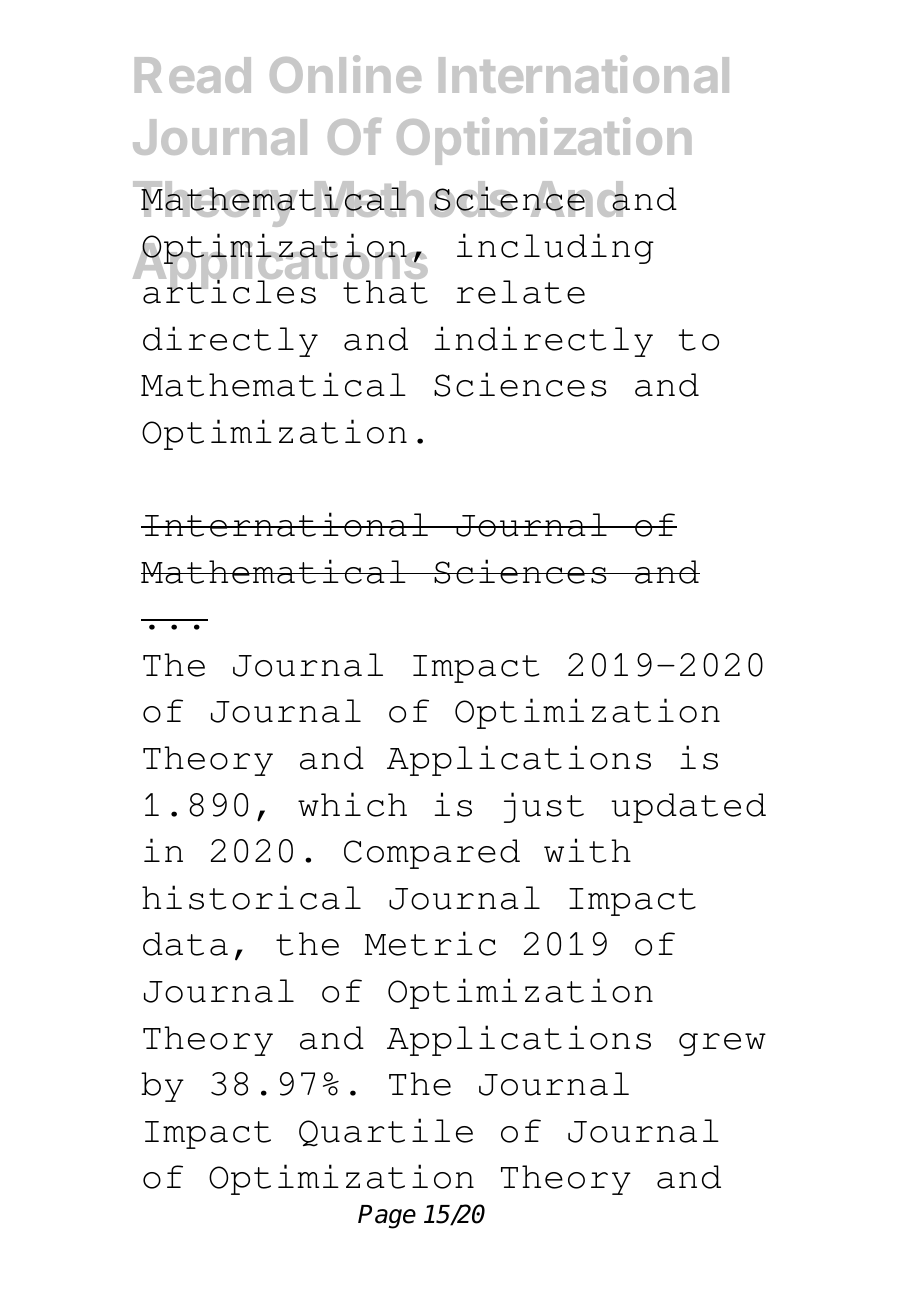 This screenshot has height=1303, width=924. Describe the element at coordinates (544, 807) in the screenshot. I see `just` at that location.
